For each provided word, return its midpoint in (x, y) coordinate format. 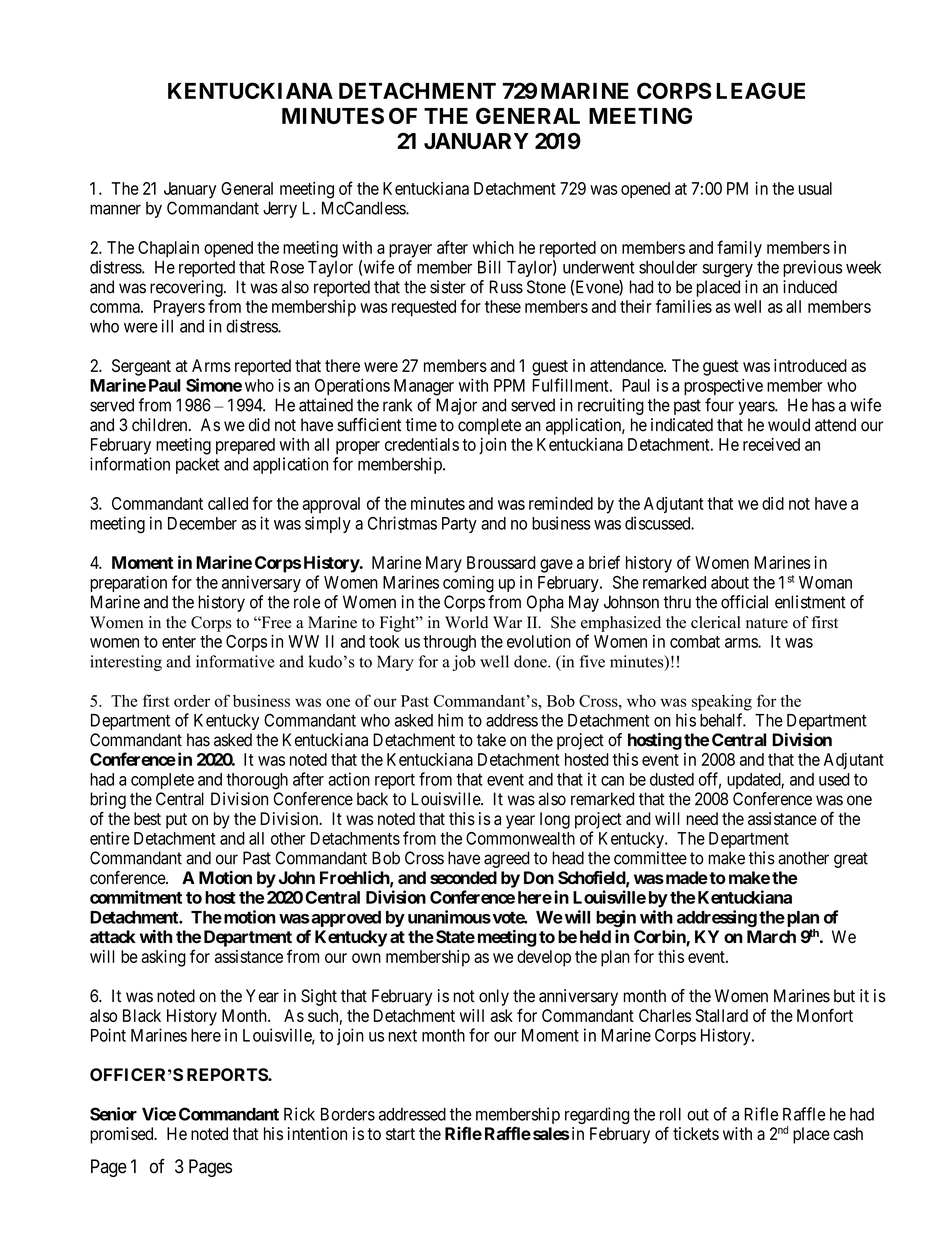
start (400, 1134)
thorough (257, 781)
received (771, 444)
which (493, 247)
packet (197, 465)
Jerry (280, 209)
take (491, 740)
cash (848, 1133)
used (834, 779)
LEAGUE (760, 90)
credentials (422, 444)
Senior (113, 1114)
